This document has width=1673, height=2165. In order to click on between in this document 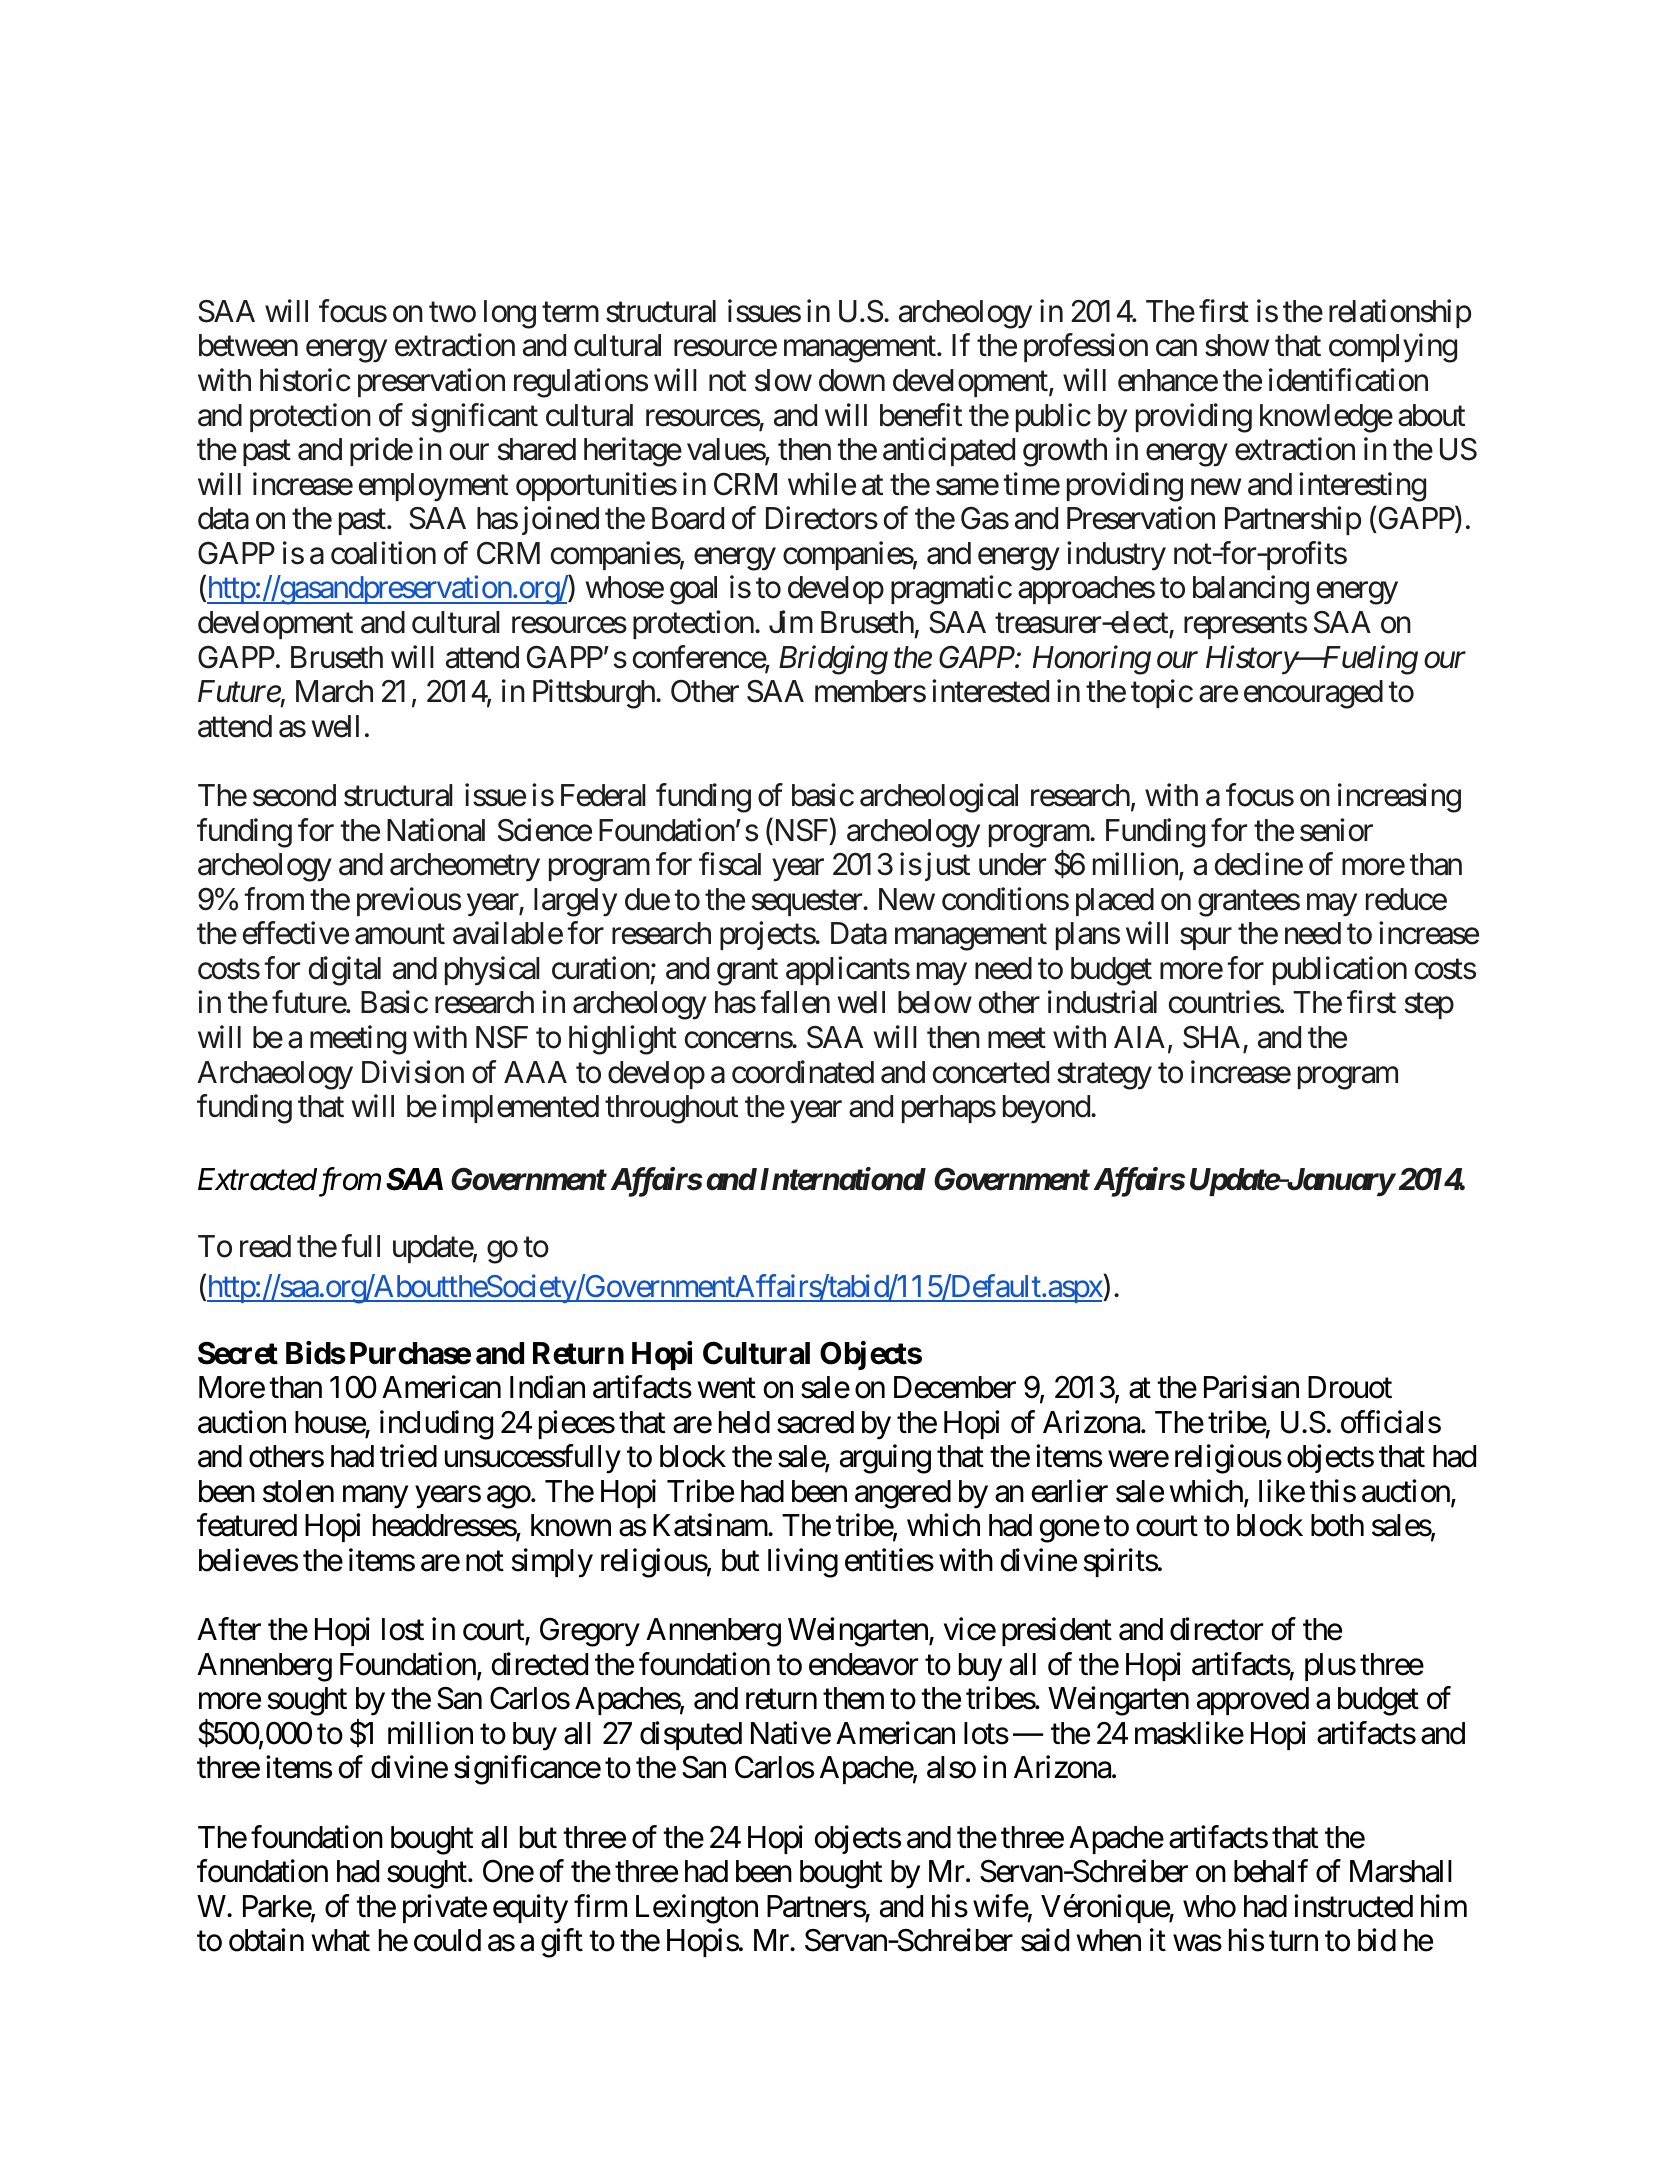, I will do `click(248, 345)`.
